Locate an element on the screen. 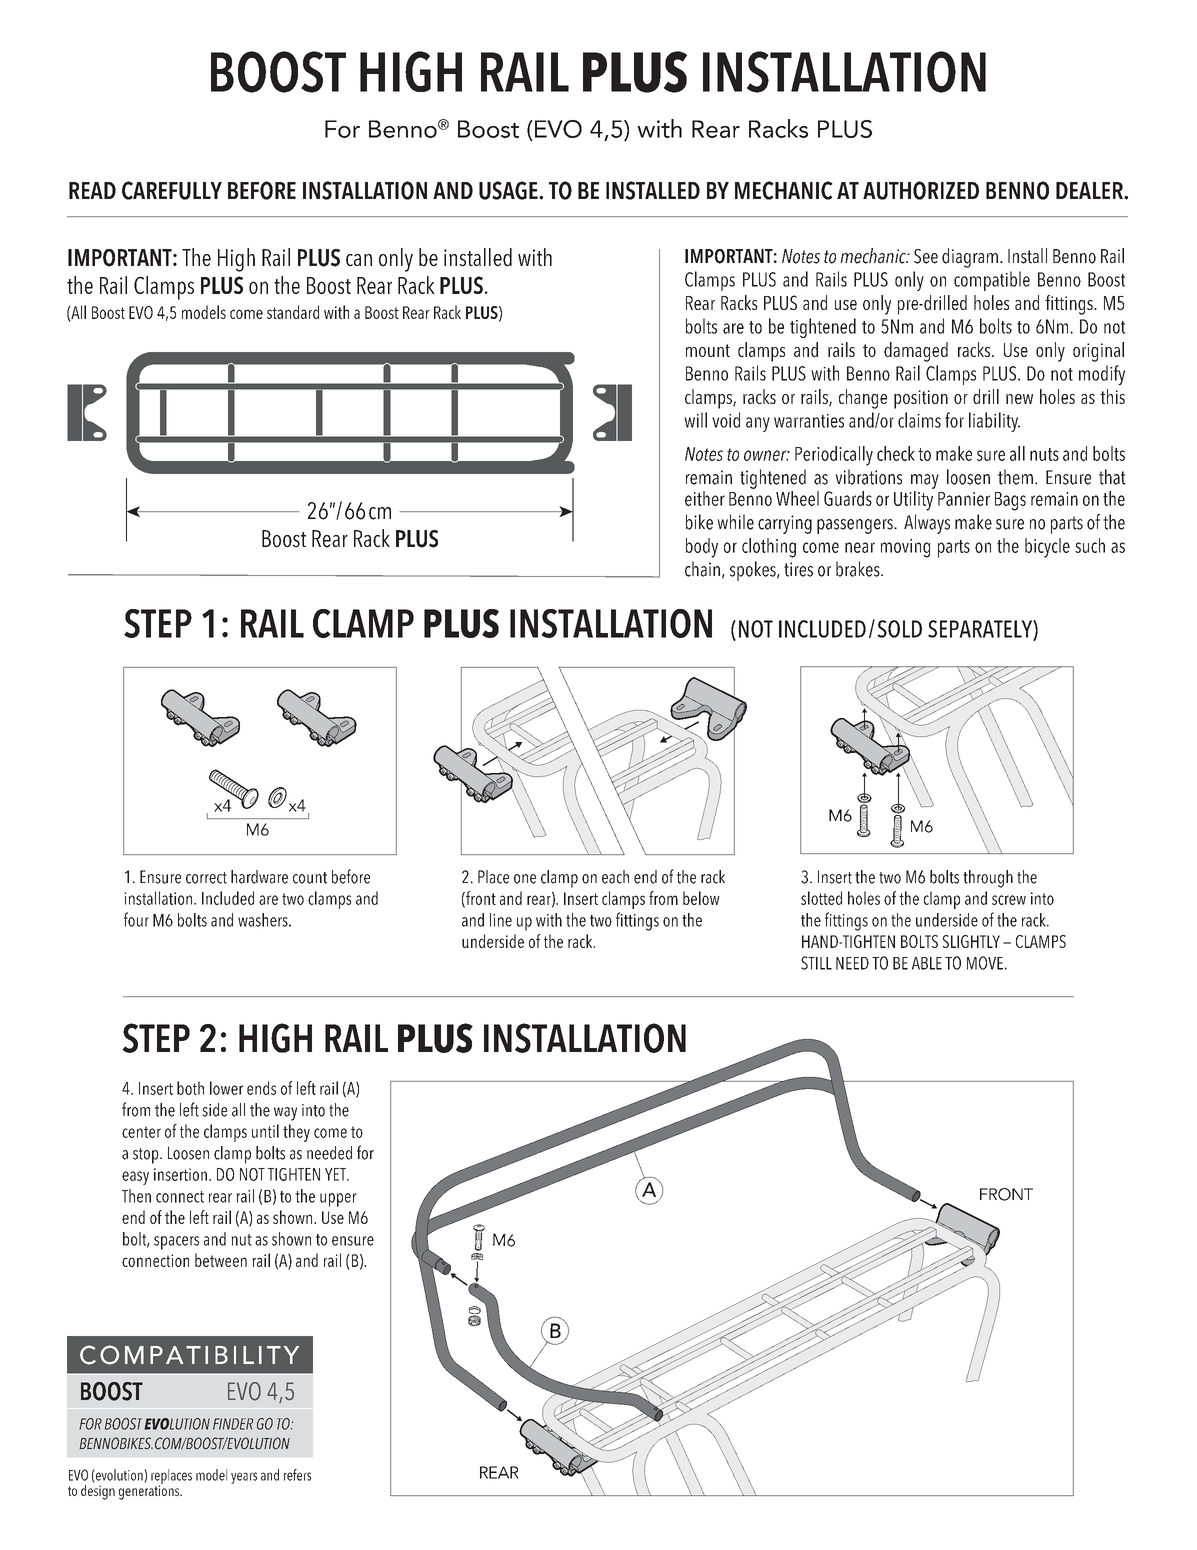 The width and height of the screenshot is (1197, 1550). diagram is located at coordinates (970, 258).
